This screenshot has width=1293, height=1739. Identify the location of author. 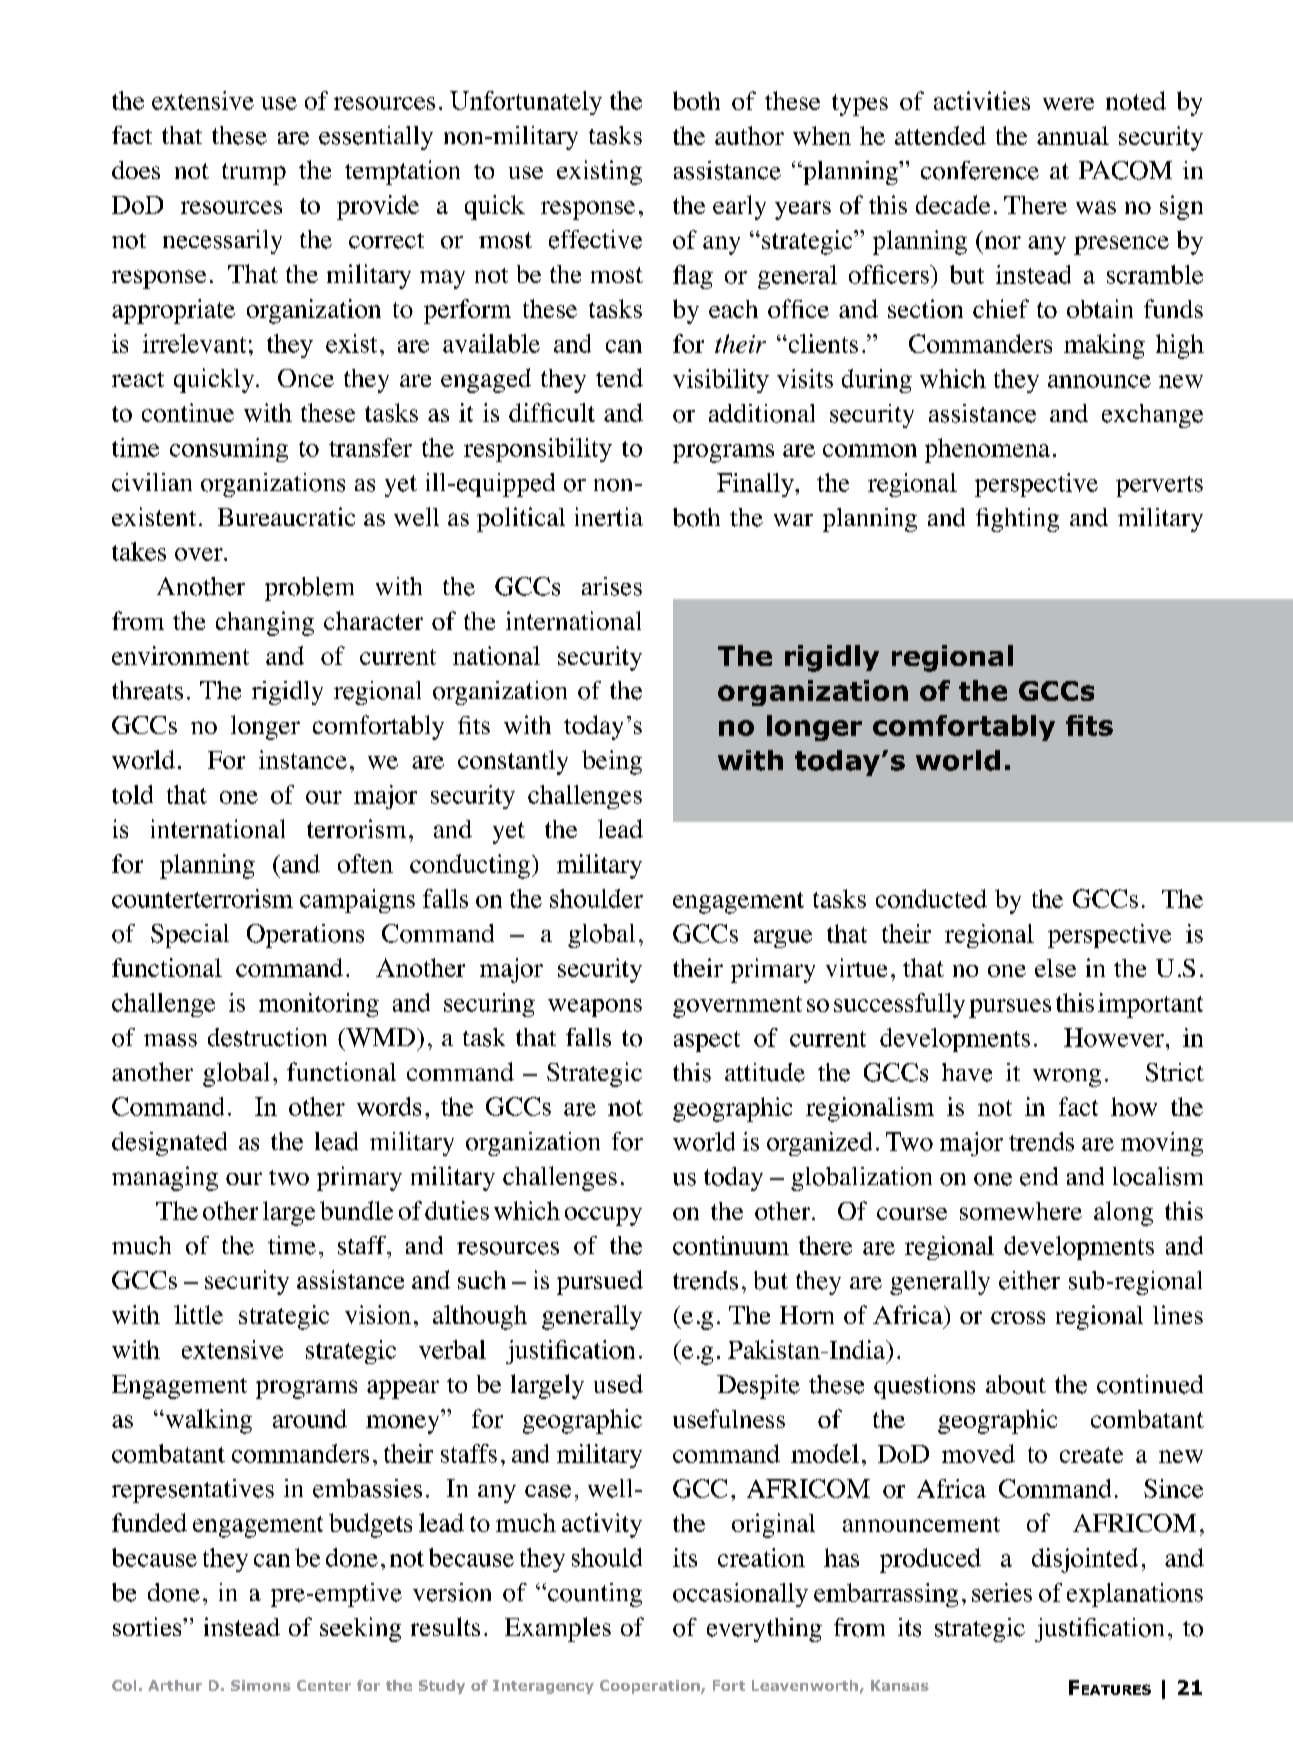
(749, 135).
